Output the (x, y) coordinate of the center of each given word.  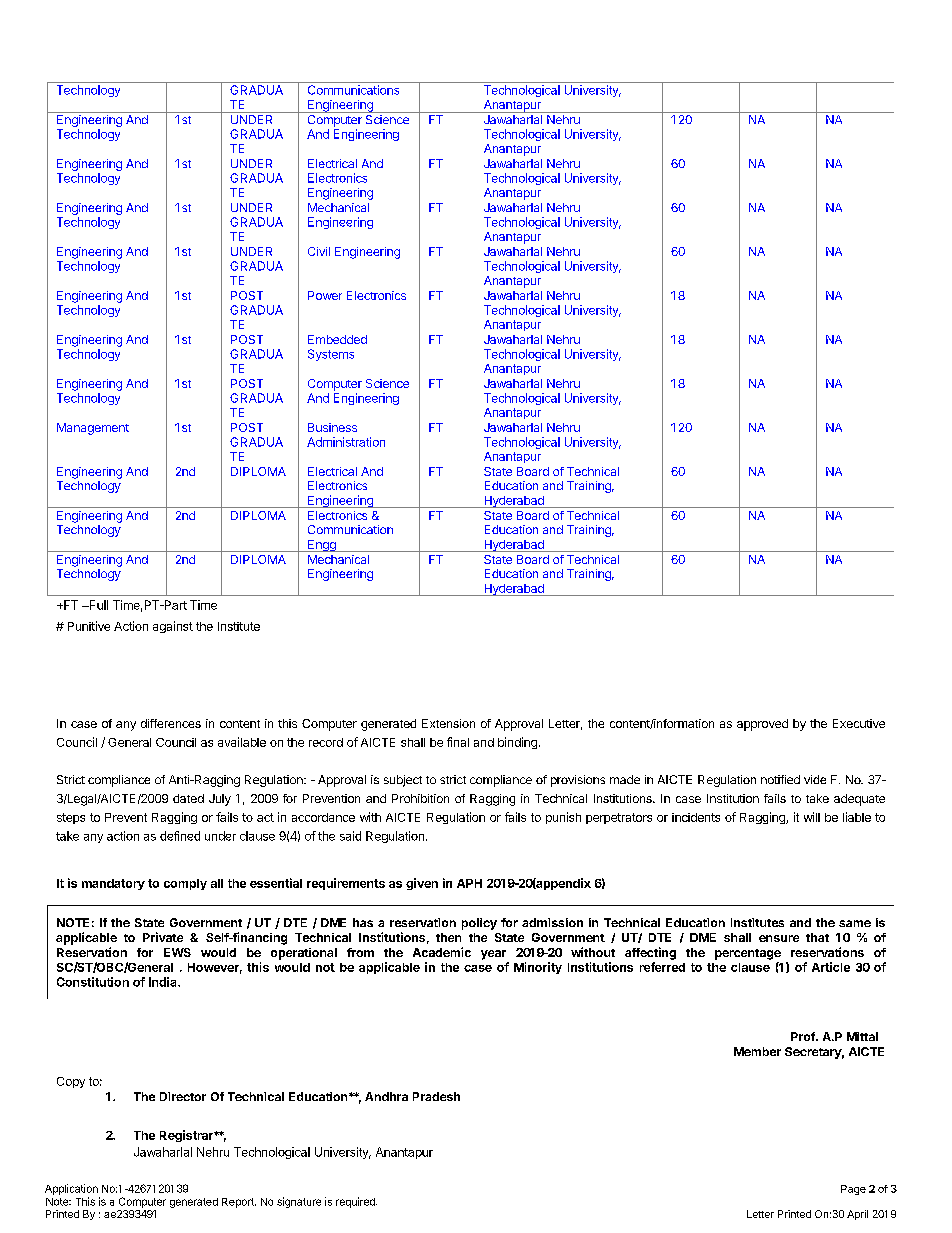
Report (239, 1203)
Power (325, 295)
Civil (319, 251)
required (356, 1202)
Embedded (337, 339)
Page (853, 1190)
